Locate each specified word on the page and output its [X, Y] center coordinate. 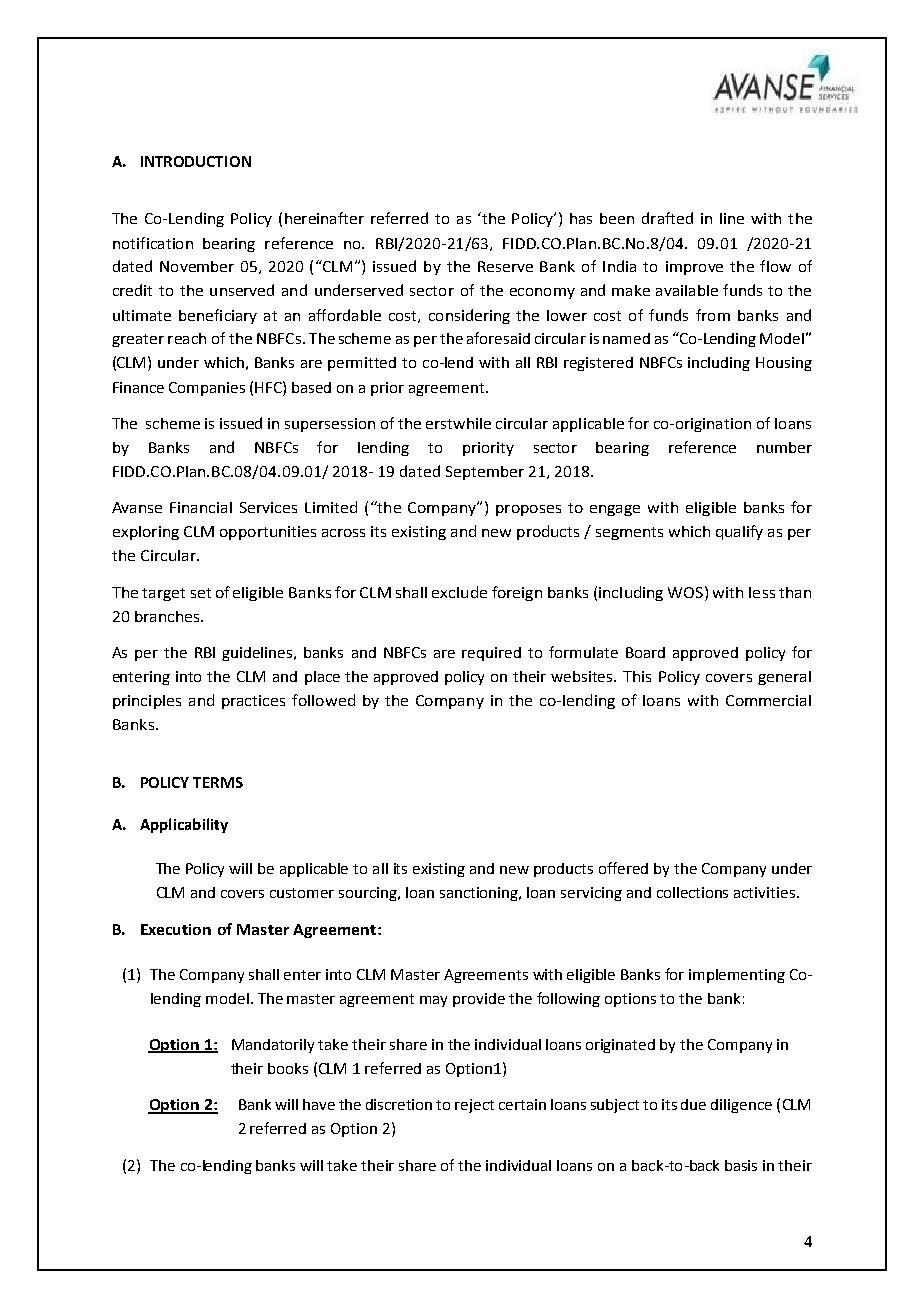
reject [474, 1106]
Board [645, 652]
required [491, 654]
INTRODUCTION [196, 161]
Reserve [505, 266]
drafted [667, 218]
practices [253, 702]
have [319, 1104]
